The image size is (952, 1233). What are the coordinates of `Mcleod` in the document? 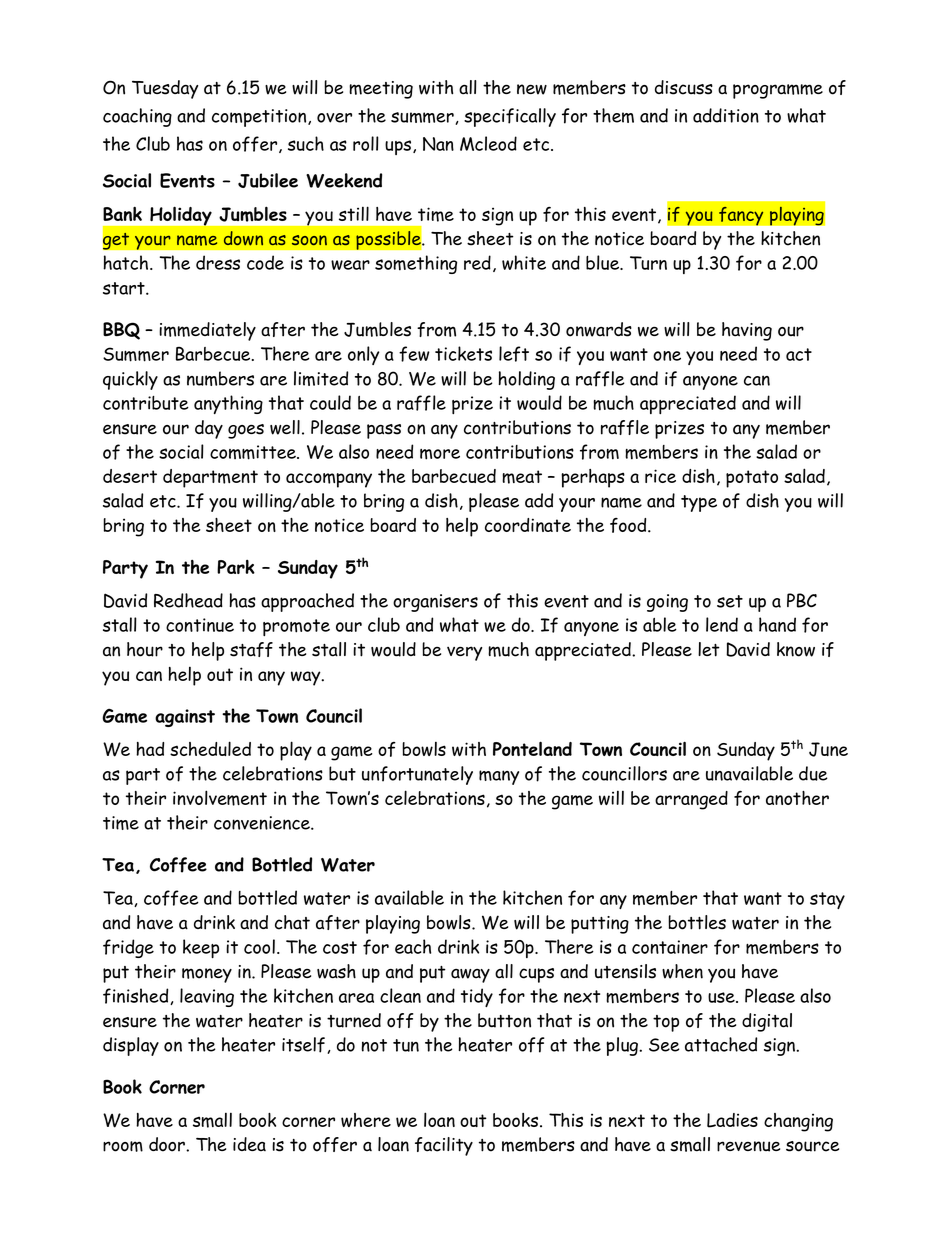 It's located at (488, 143).
